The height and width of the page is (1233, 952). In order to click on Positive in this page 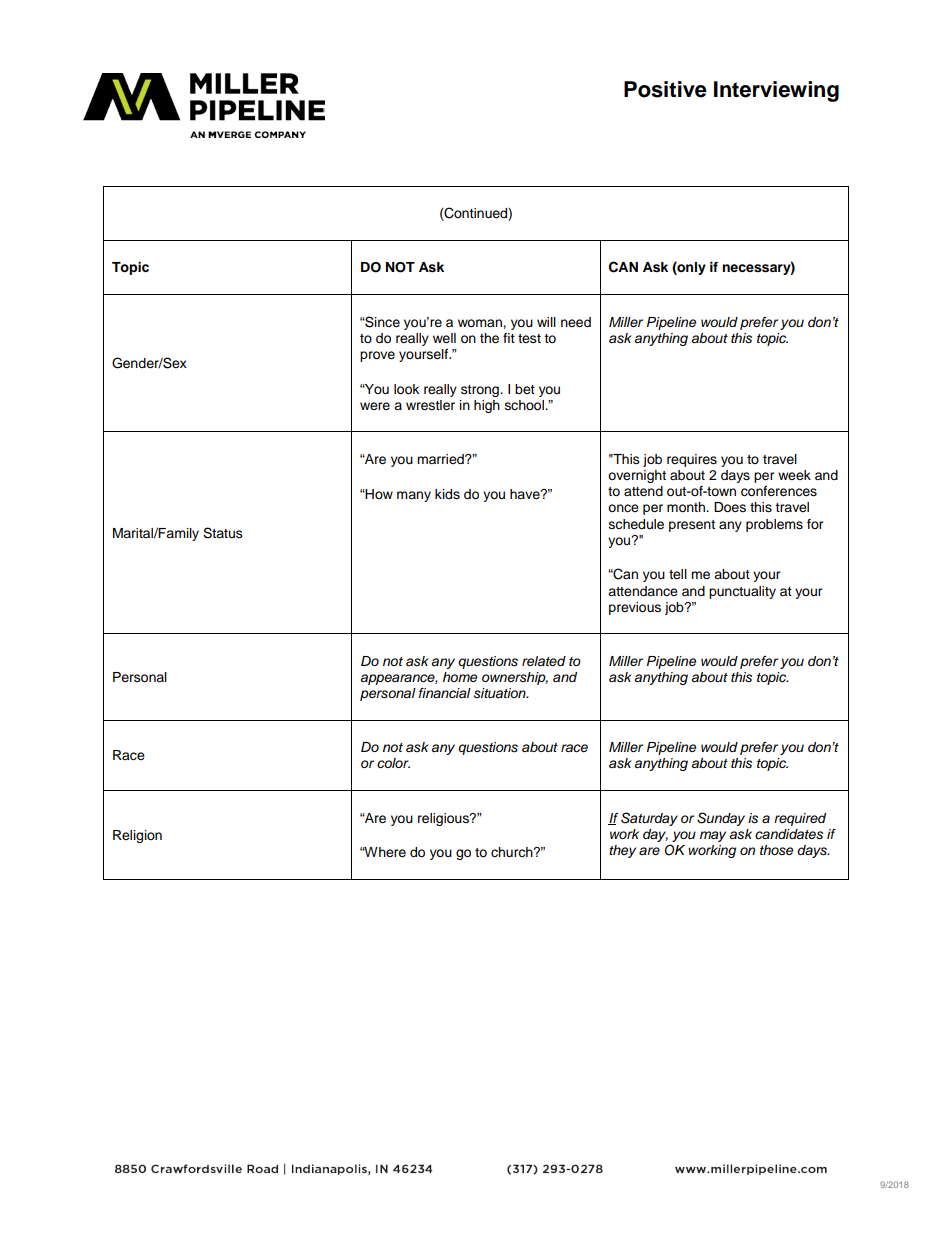, I will do `click(665, 89)`.
